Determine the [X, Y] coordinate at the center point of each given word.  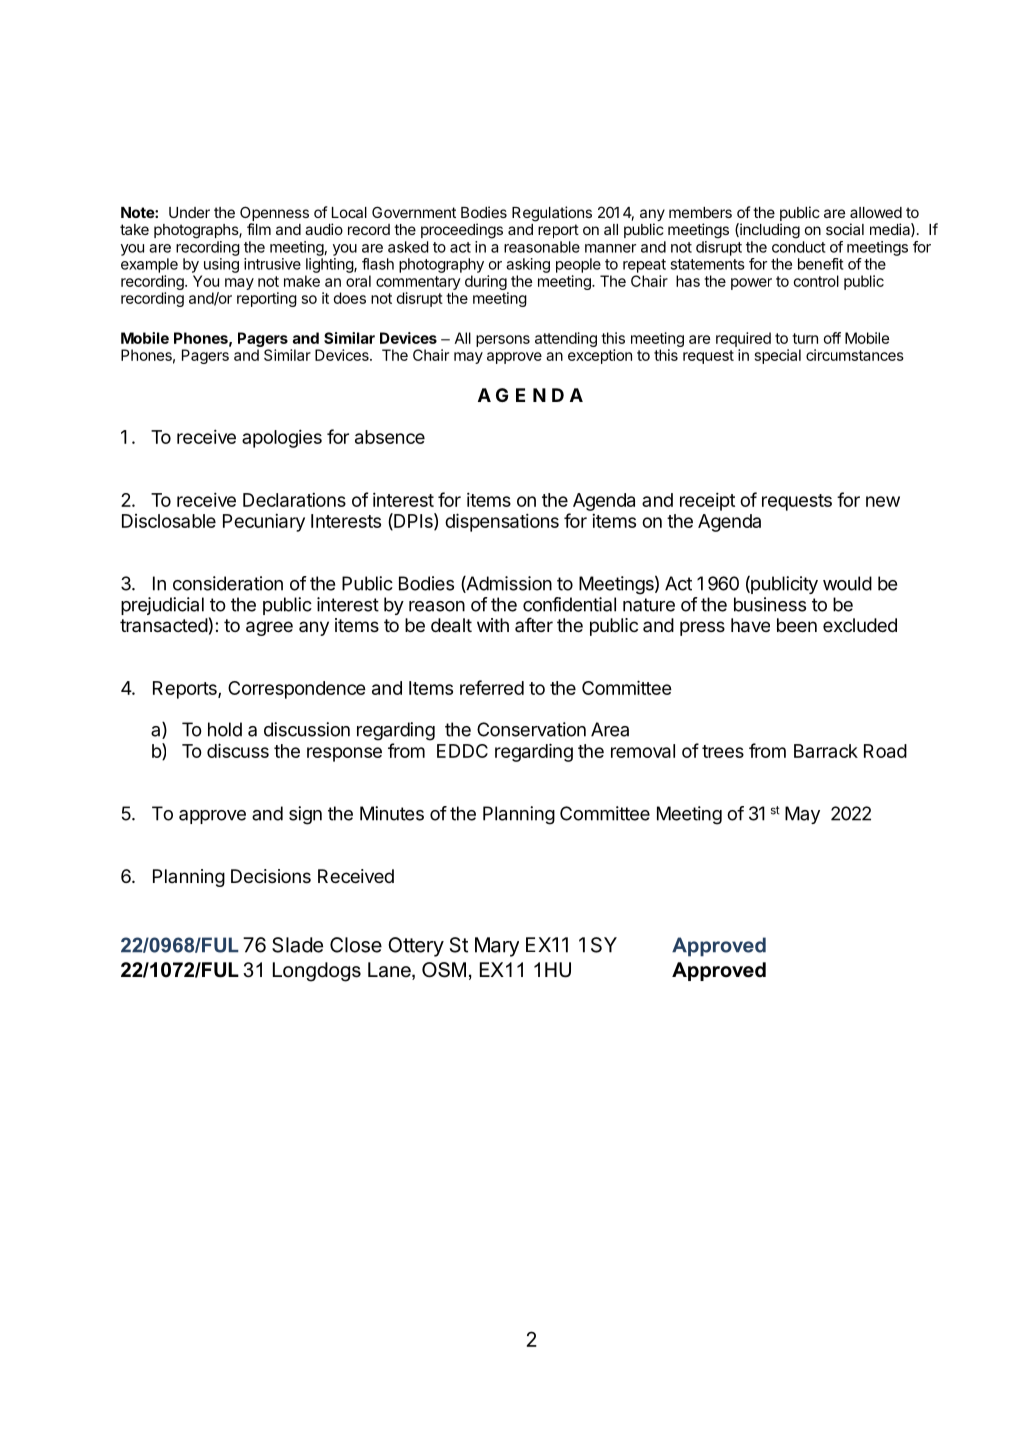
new [883, 501]
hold [225, 729]
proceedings [462, 231]
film [259, 229]
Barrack [826, 751]
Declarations [294, 499]
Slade [297, 945]
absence [390, 437]
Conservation [531, 729]
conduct [799, 247]
